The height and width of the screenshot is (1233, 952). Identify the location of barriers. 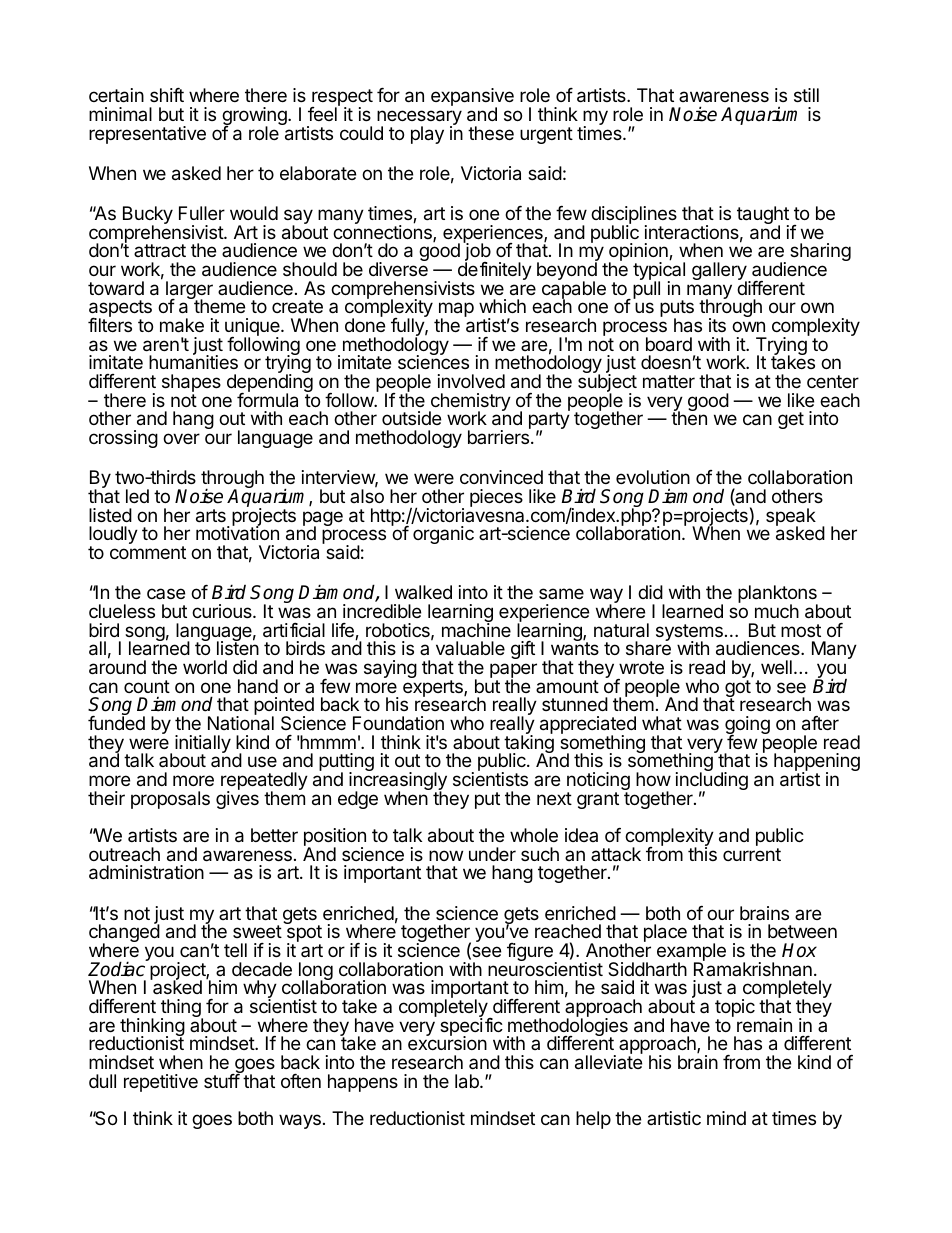
(498, 437).
